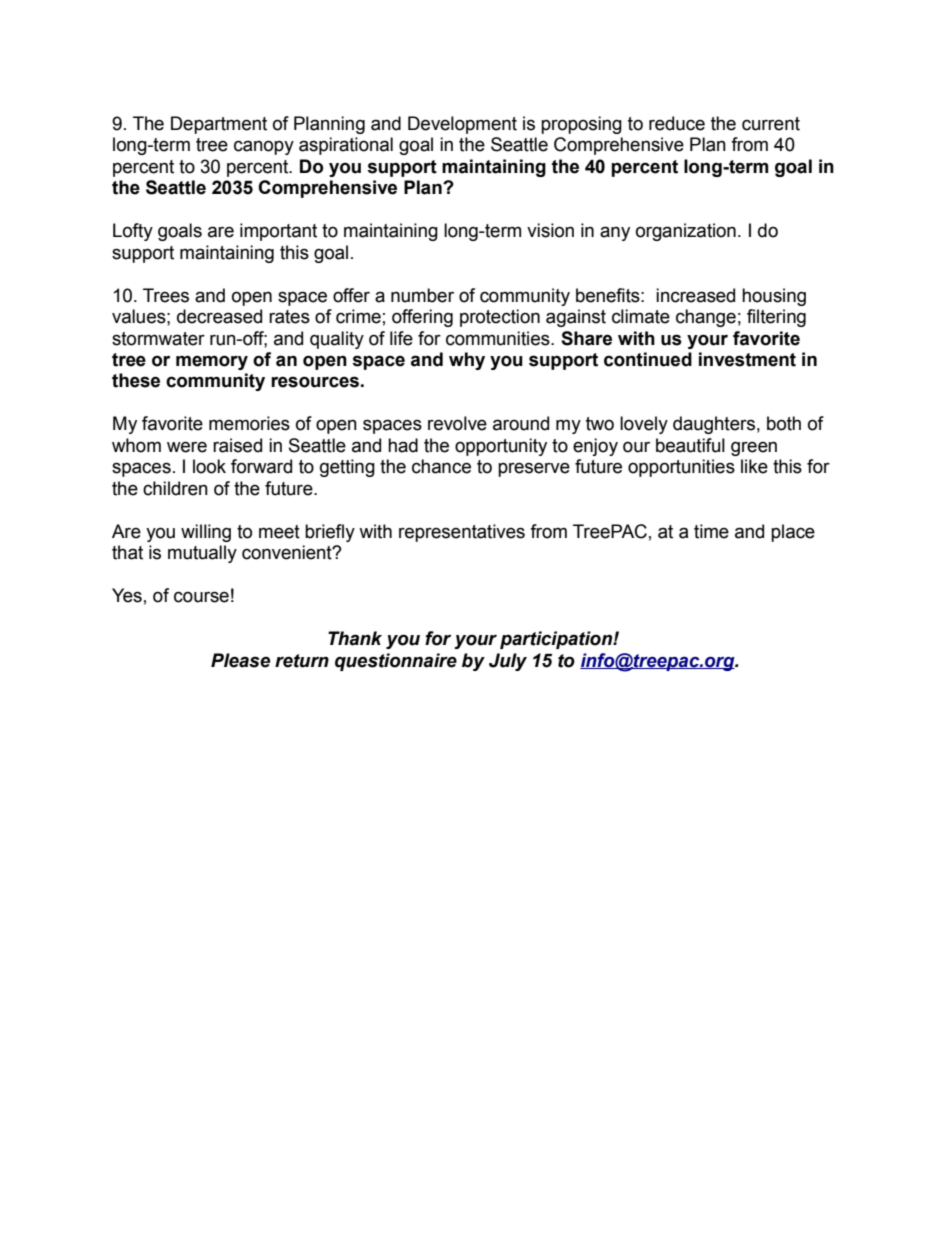  What do you see at coordinates (711, 531) in the screenshot?
I see `time` at bounding box center [711, 531].
